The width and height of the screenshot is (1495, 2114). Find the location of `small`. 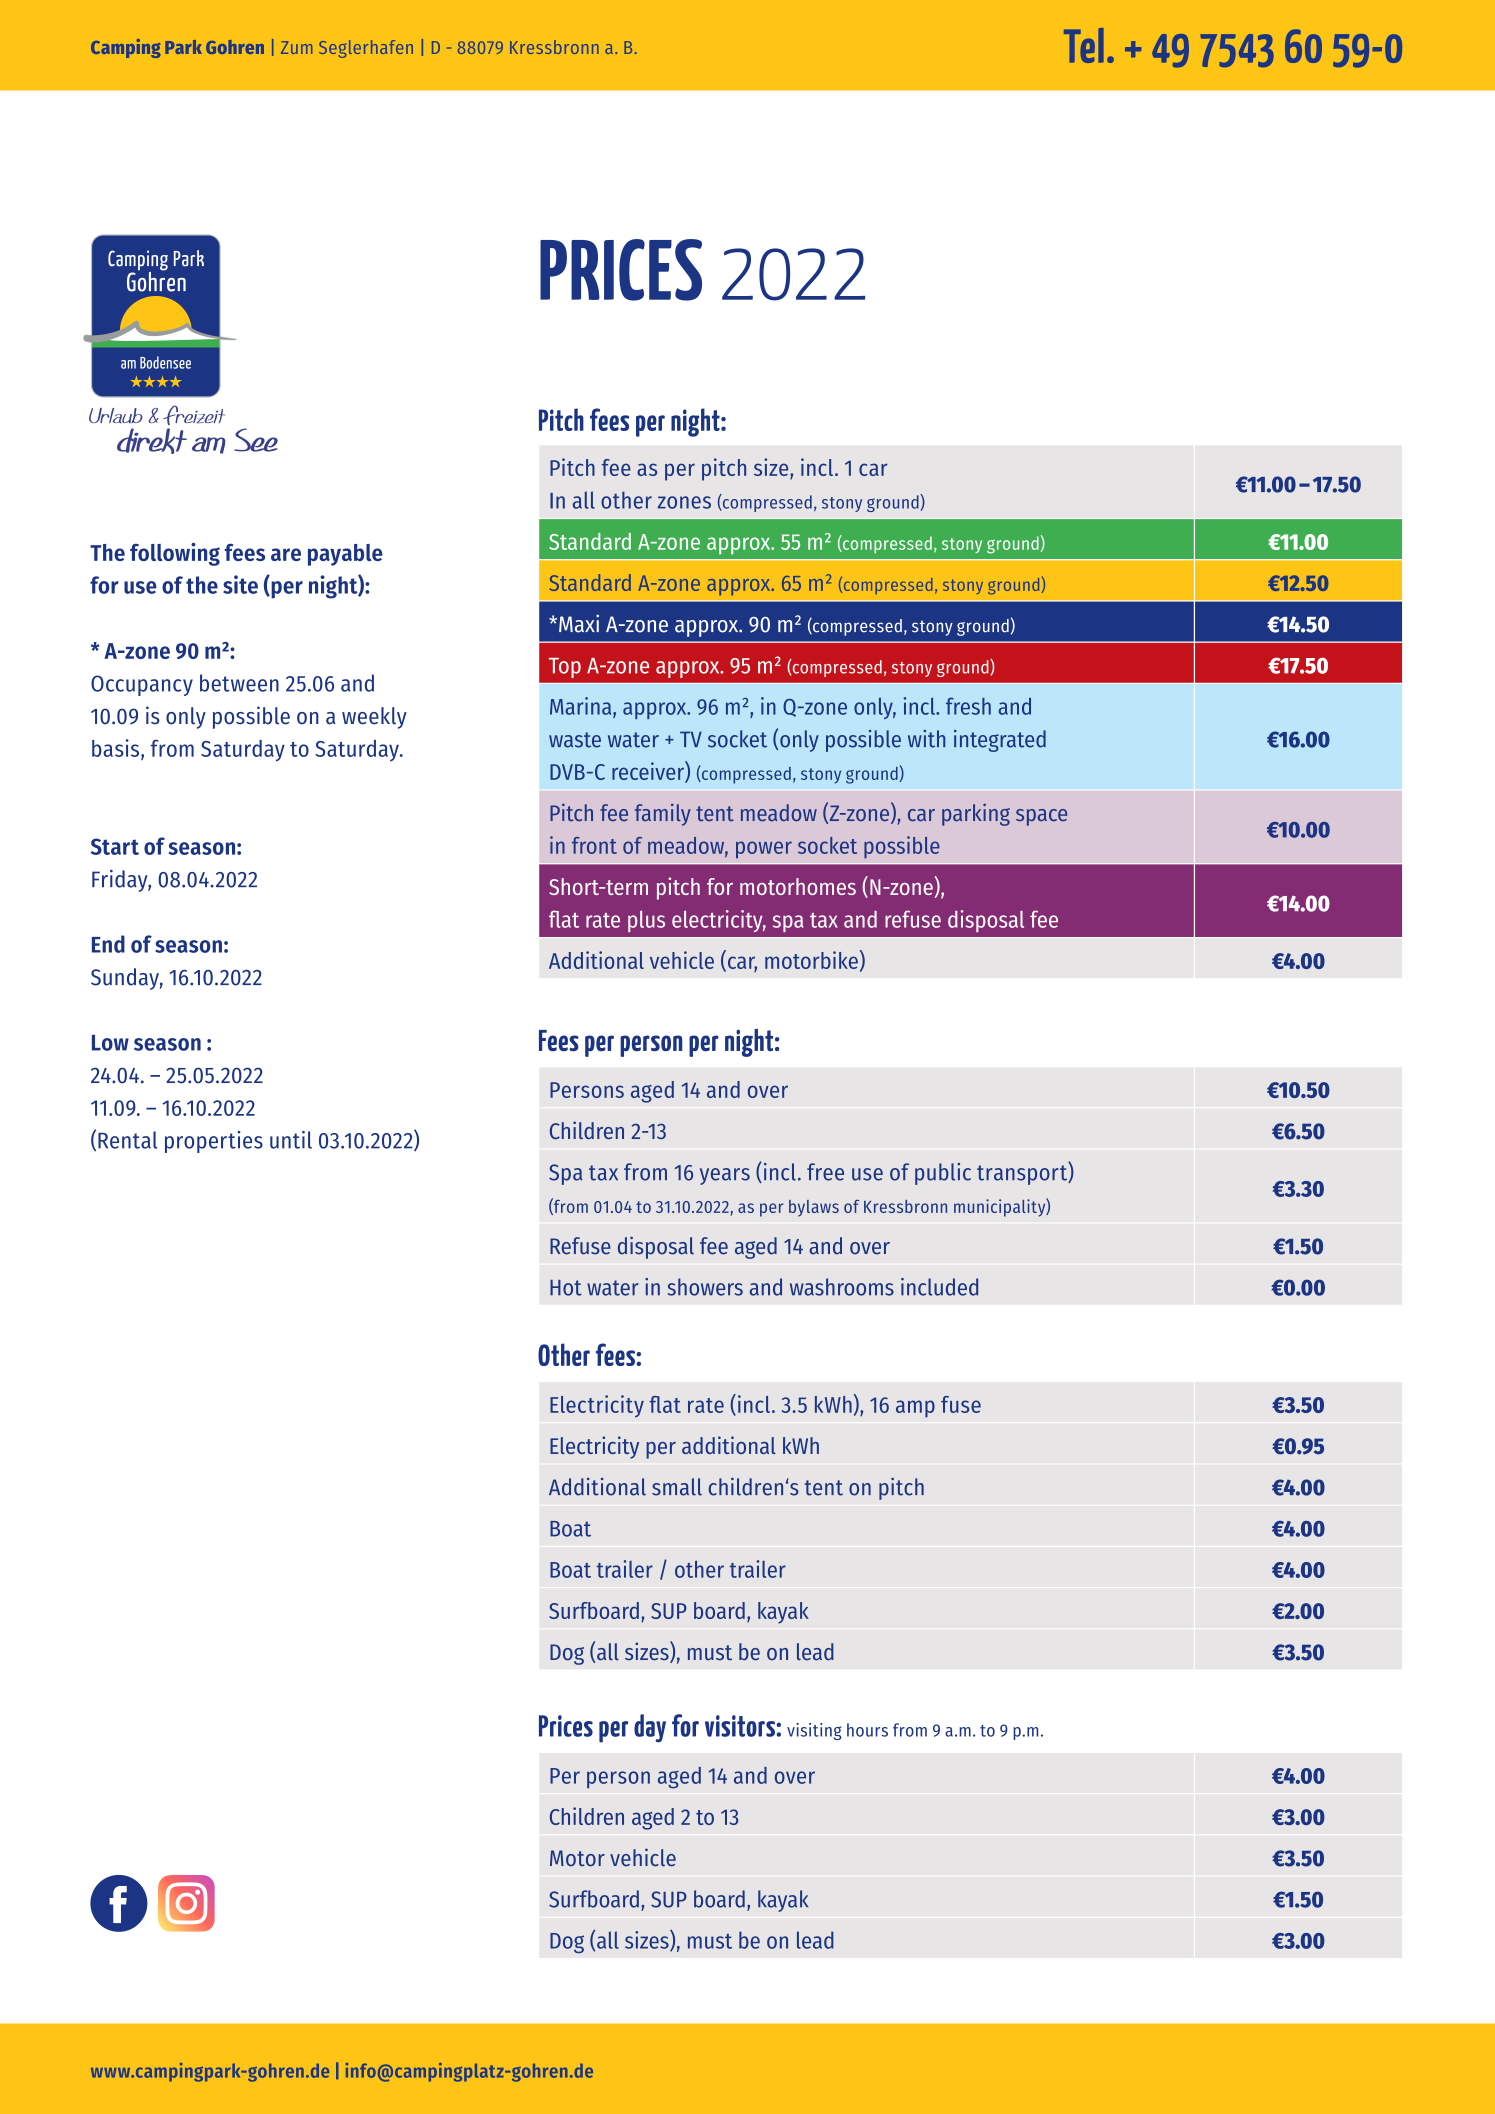

small is located at coordinates (677, 1487).
